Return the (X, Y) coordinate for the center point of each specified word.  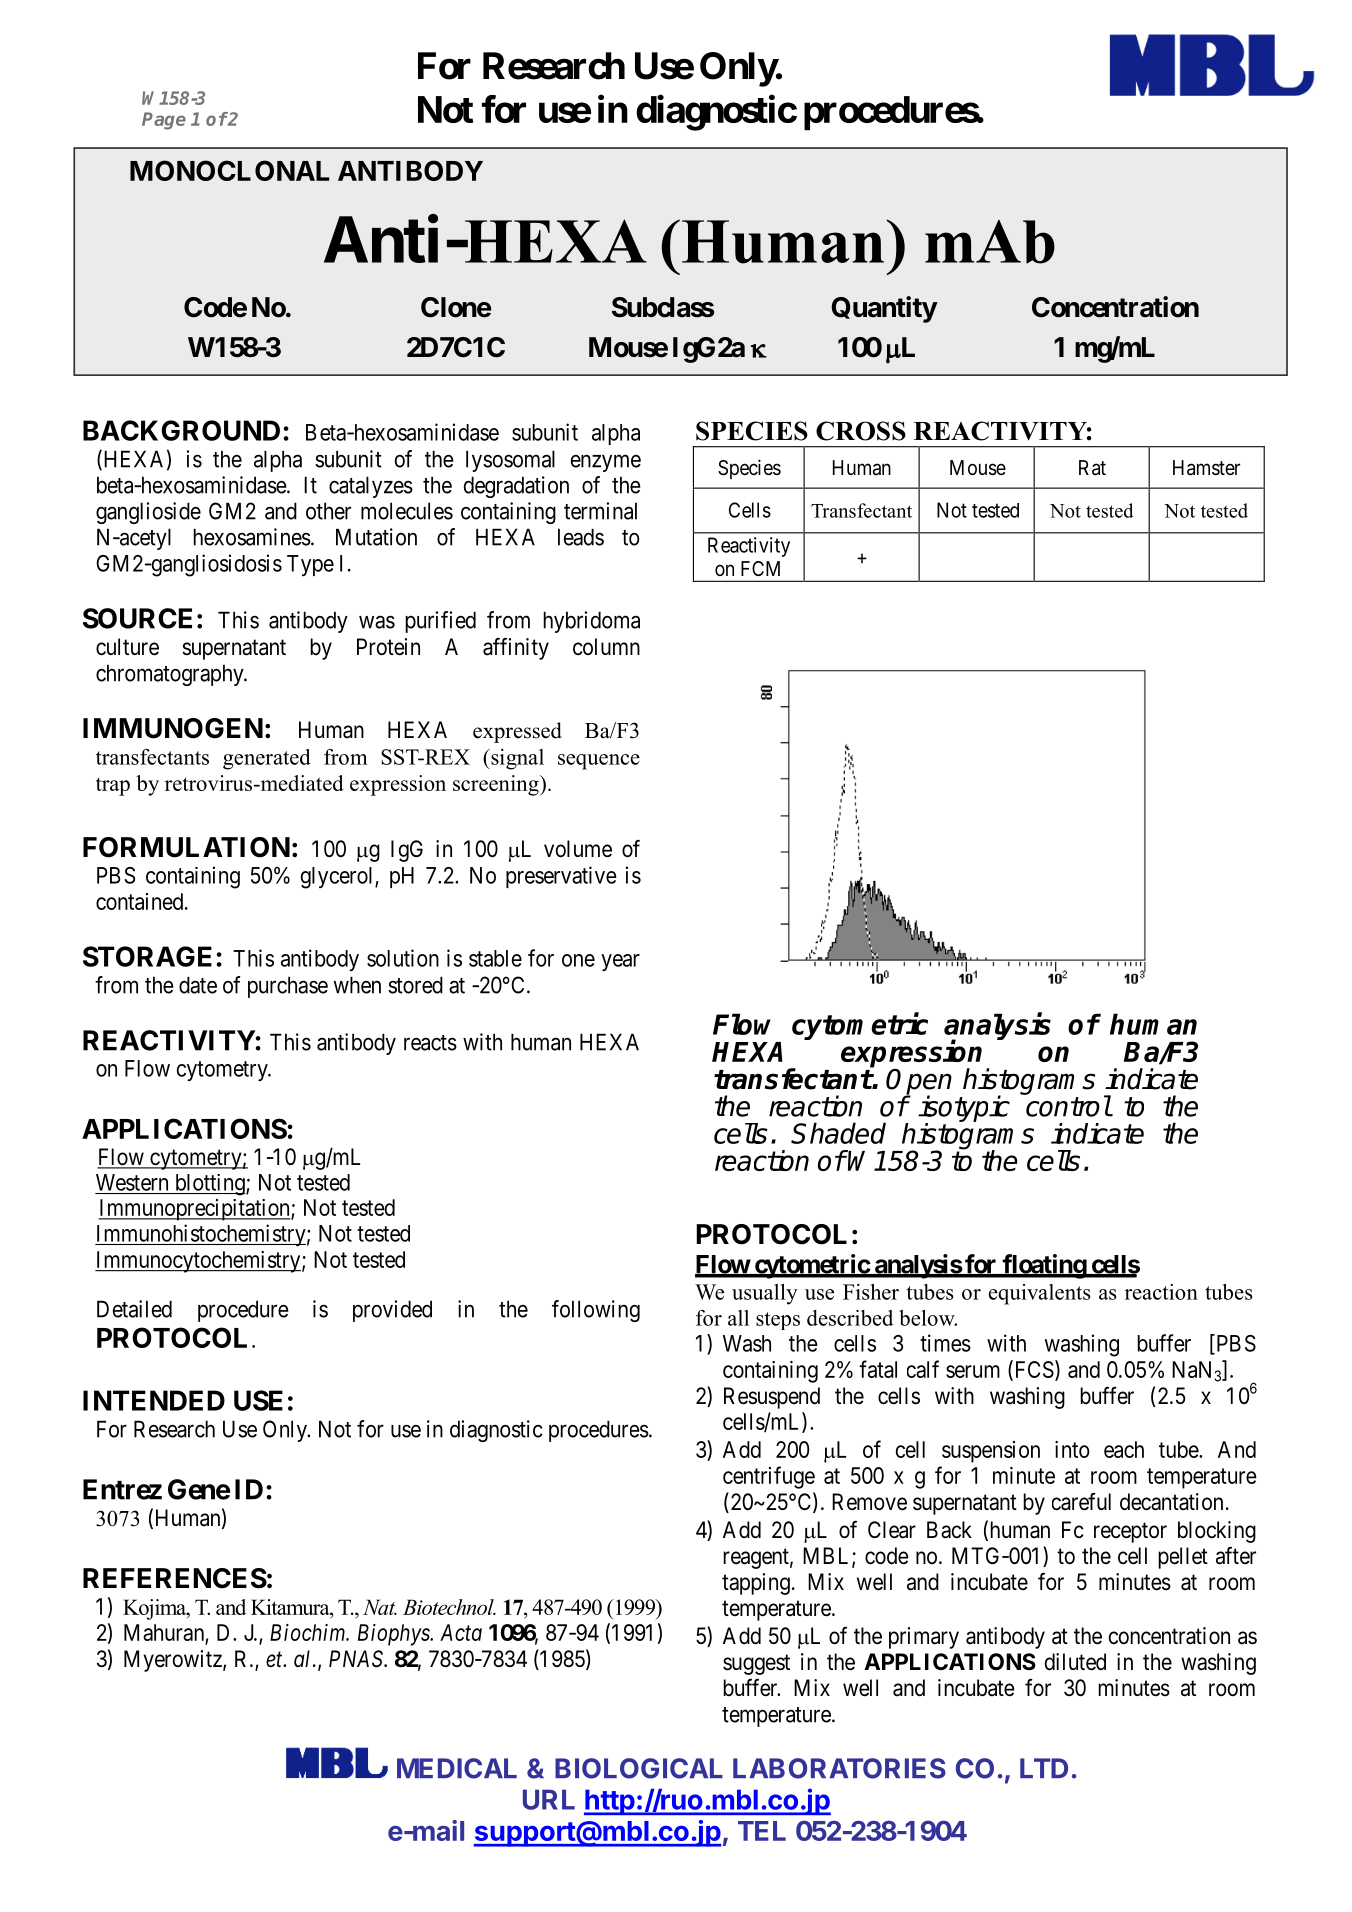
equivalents (1040, 1294)
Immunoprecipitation (195, 1210)
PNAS (357, 1659)
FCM (760, 568)
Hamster (1206, 468)
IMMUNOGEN (173, 728)
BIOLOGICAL (639, 1768)
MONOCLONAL (229, 170)
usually (765, 1294)
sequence (599, 762)
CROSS (861, 431)
